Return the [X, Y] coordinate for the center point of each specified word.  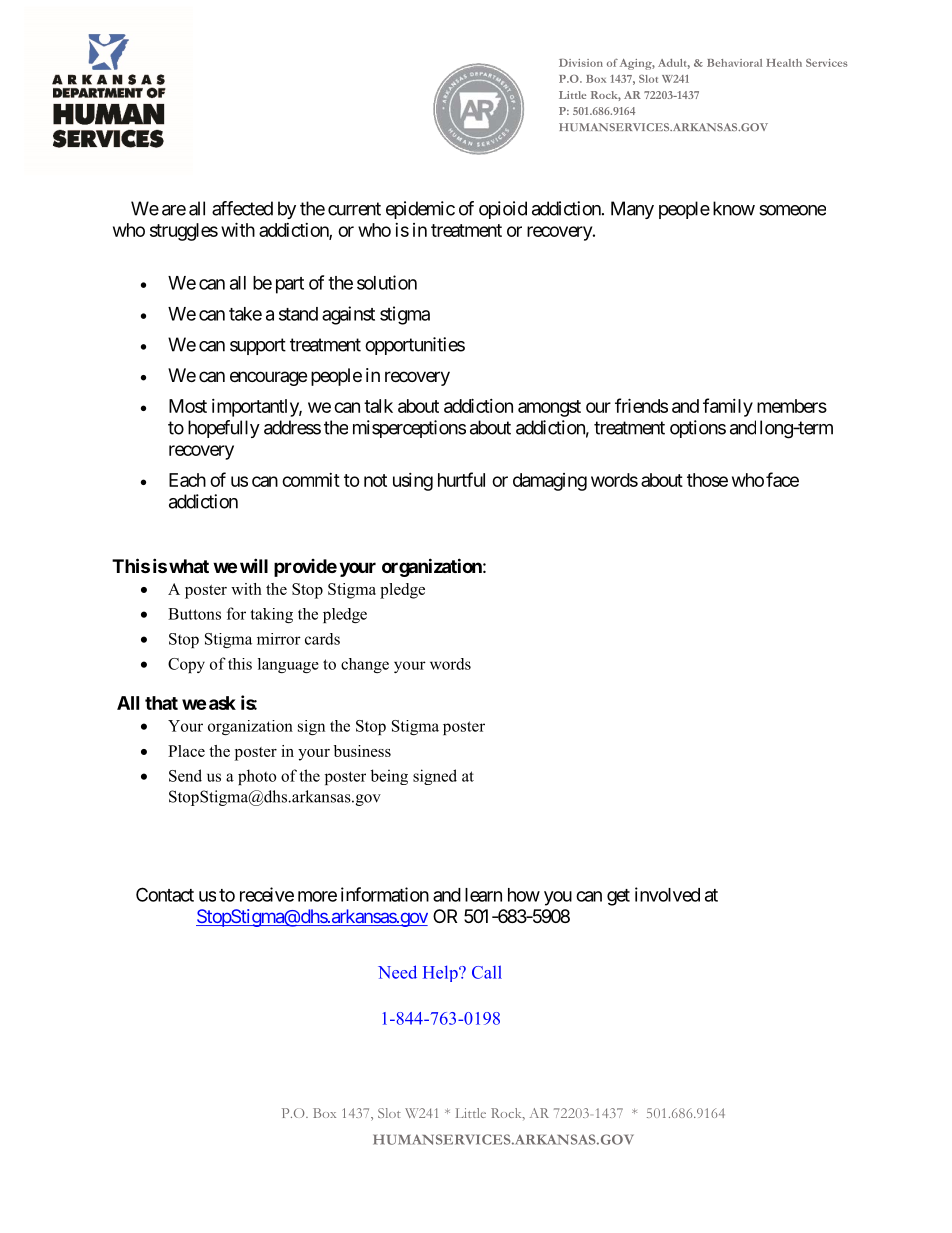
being [389, 777]
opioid [503, 210]
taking [271, 615]
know [734, 208]
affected [242, 208]
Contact [165, 894]
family [728, 407]
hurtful [461, 479]
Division [581, 63]
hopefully [224, 429]
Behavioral [734, 63]
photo [257, 777]
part [290, 285]
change [365, 665]
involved [667, 894]
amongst [549, 408]
